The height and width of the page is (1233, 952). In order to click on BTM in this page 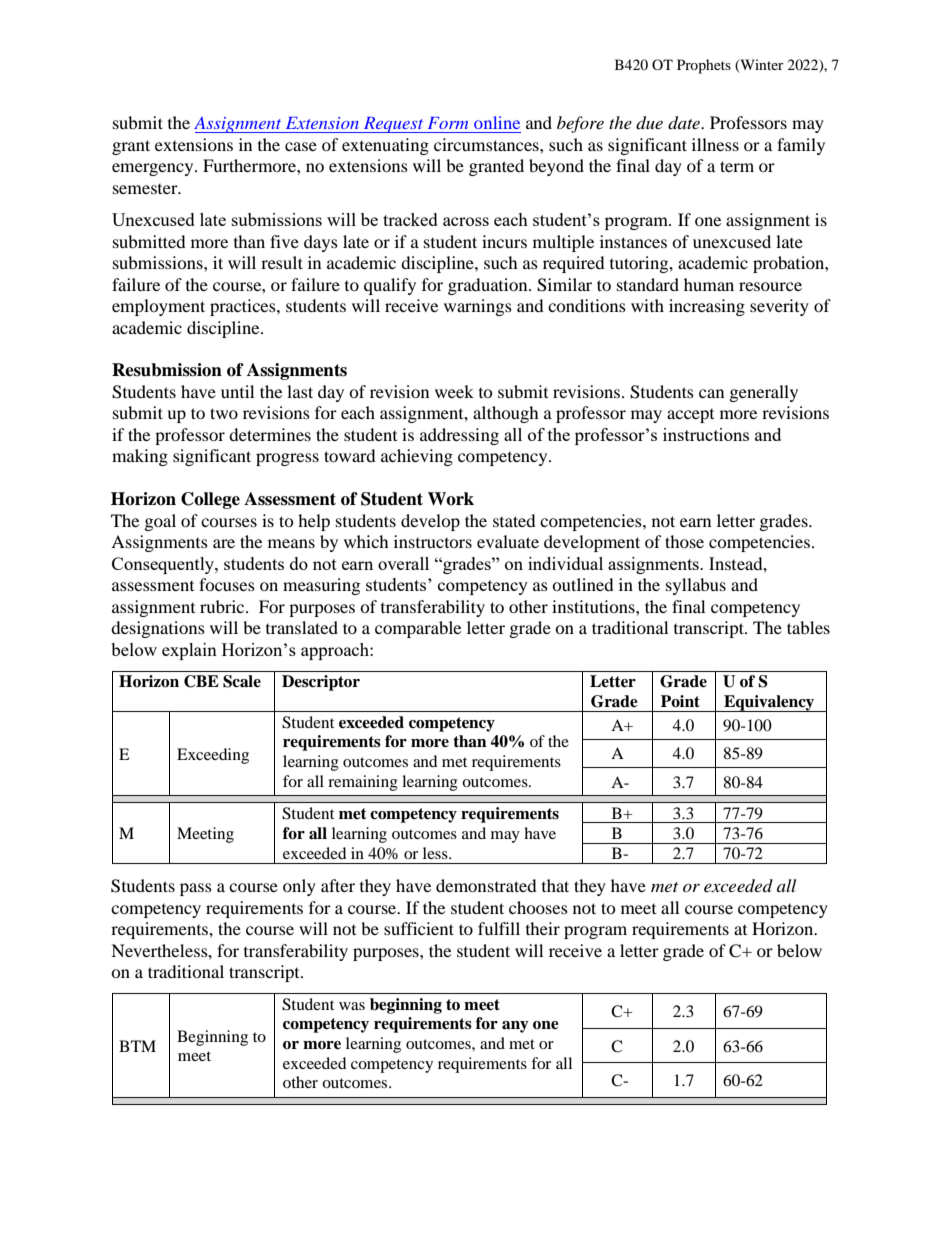, I will do `click(137, 1046)`.
